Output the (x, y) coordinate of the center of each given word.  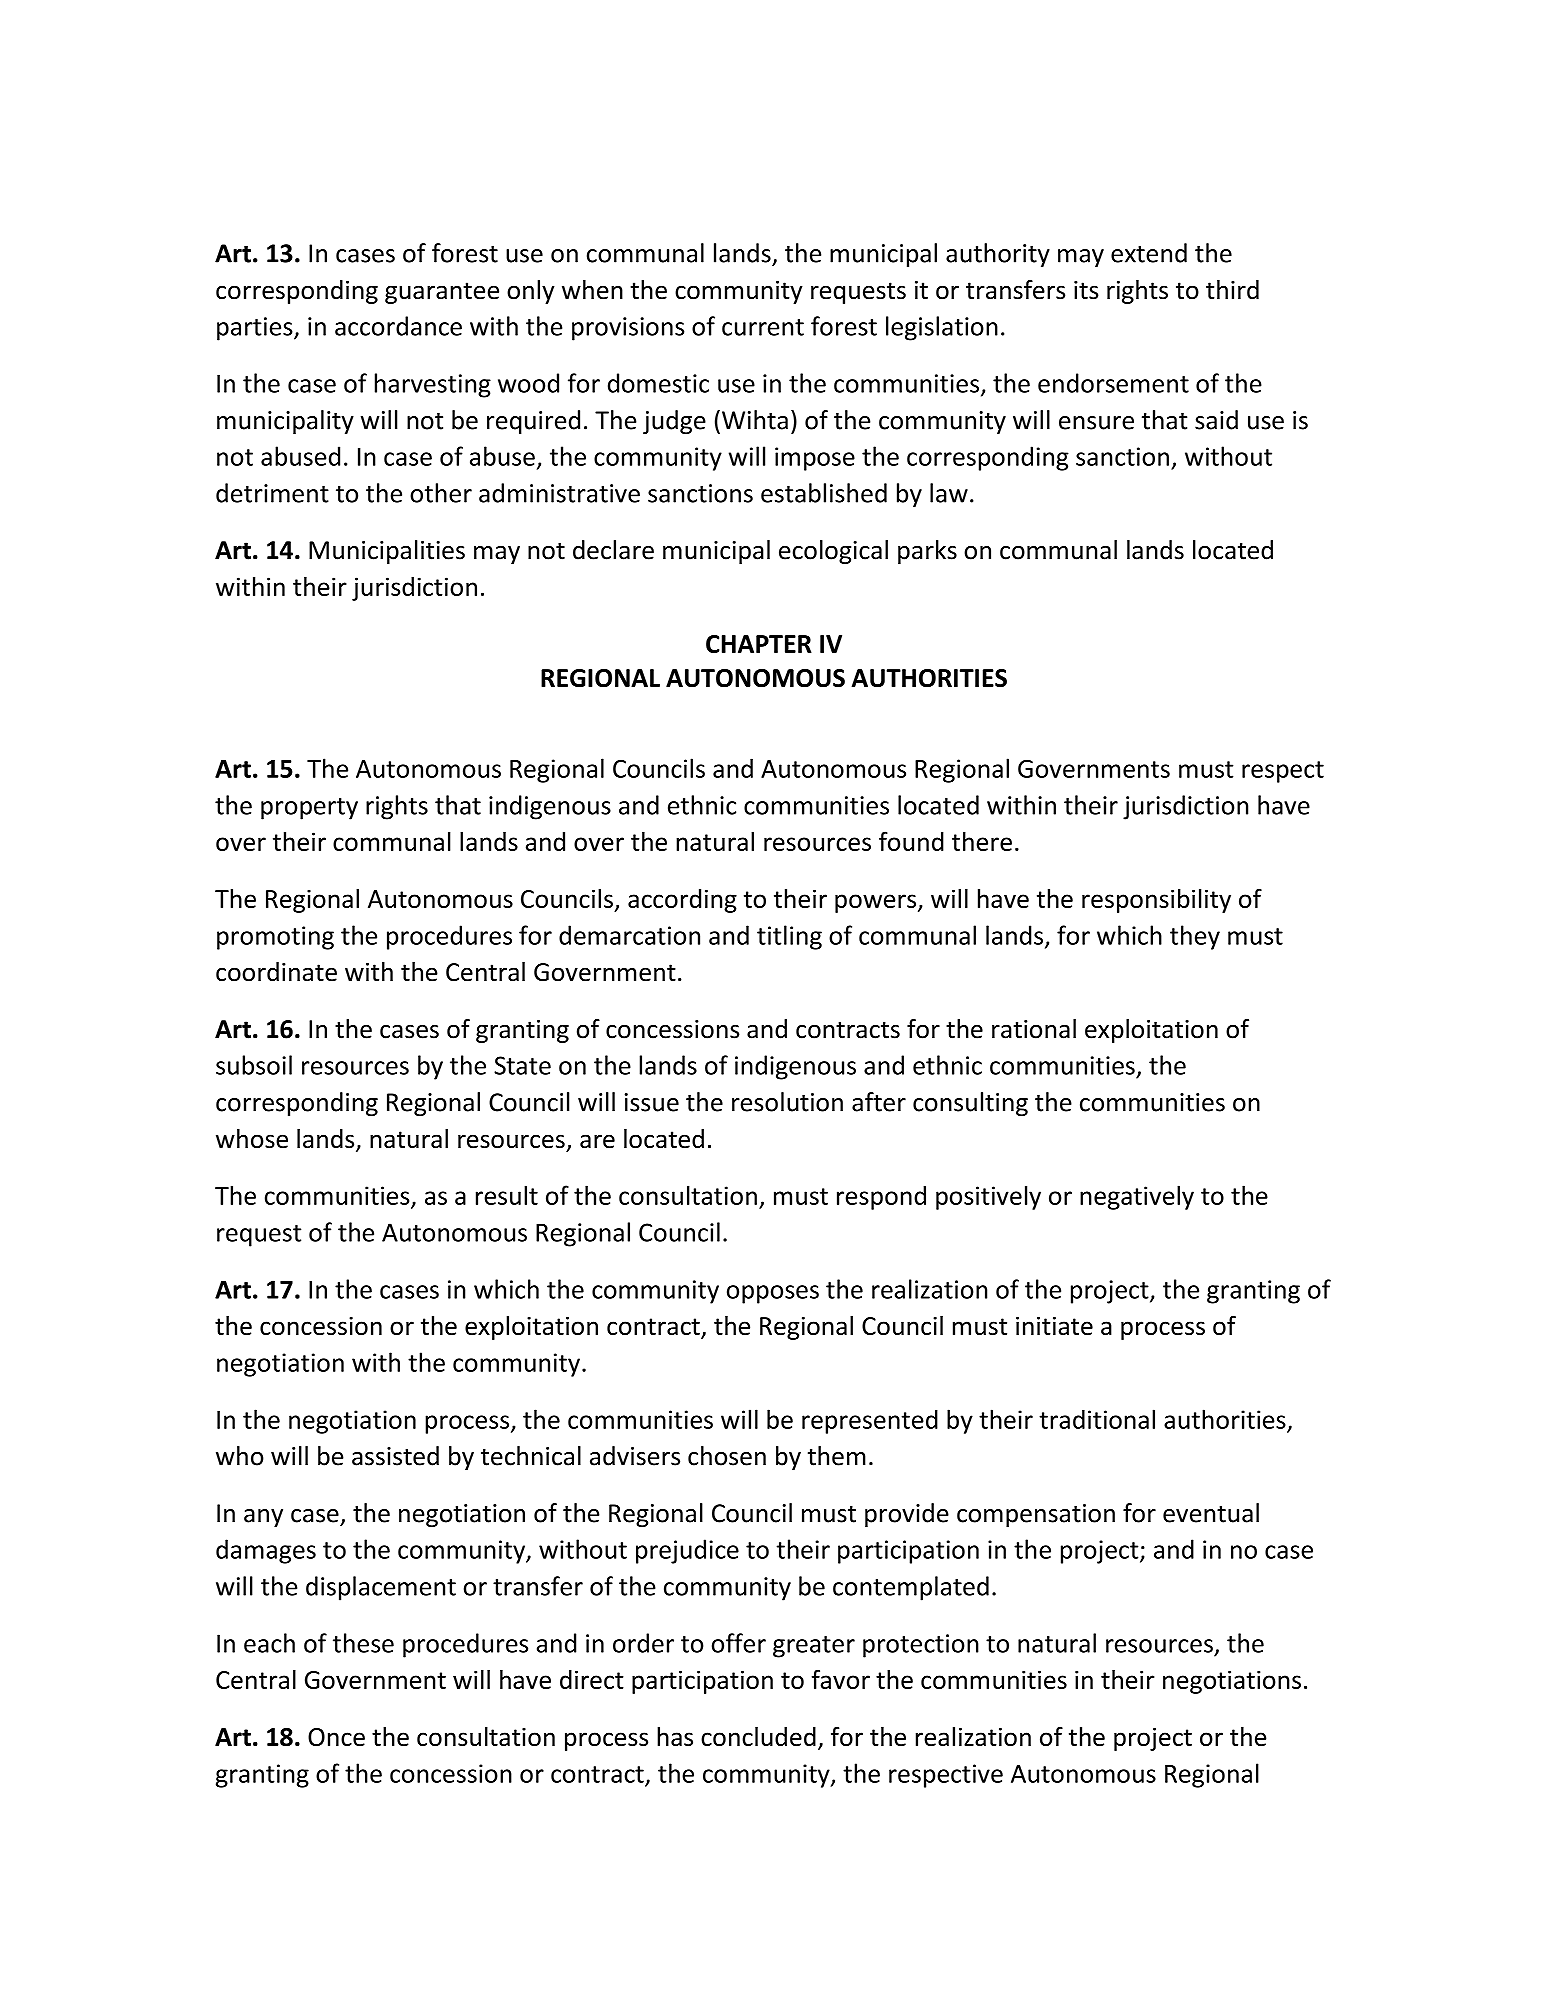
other (441, 493)
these (363, 1643)
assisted (395, 1456)
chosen (727, 1456)
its (1086, 290)
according (682, 901)
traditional (1097, 1419)
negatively (1137, 1197)
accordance (398, 326)
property (309, 809)
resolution (787, 1102)
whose (252, 1139)
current (763, 327)
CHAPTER (759, 644)
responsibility (1156, 901)
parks (927, 552)
